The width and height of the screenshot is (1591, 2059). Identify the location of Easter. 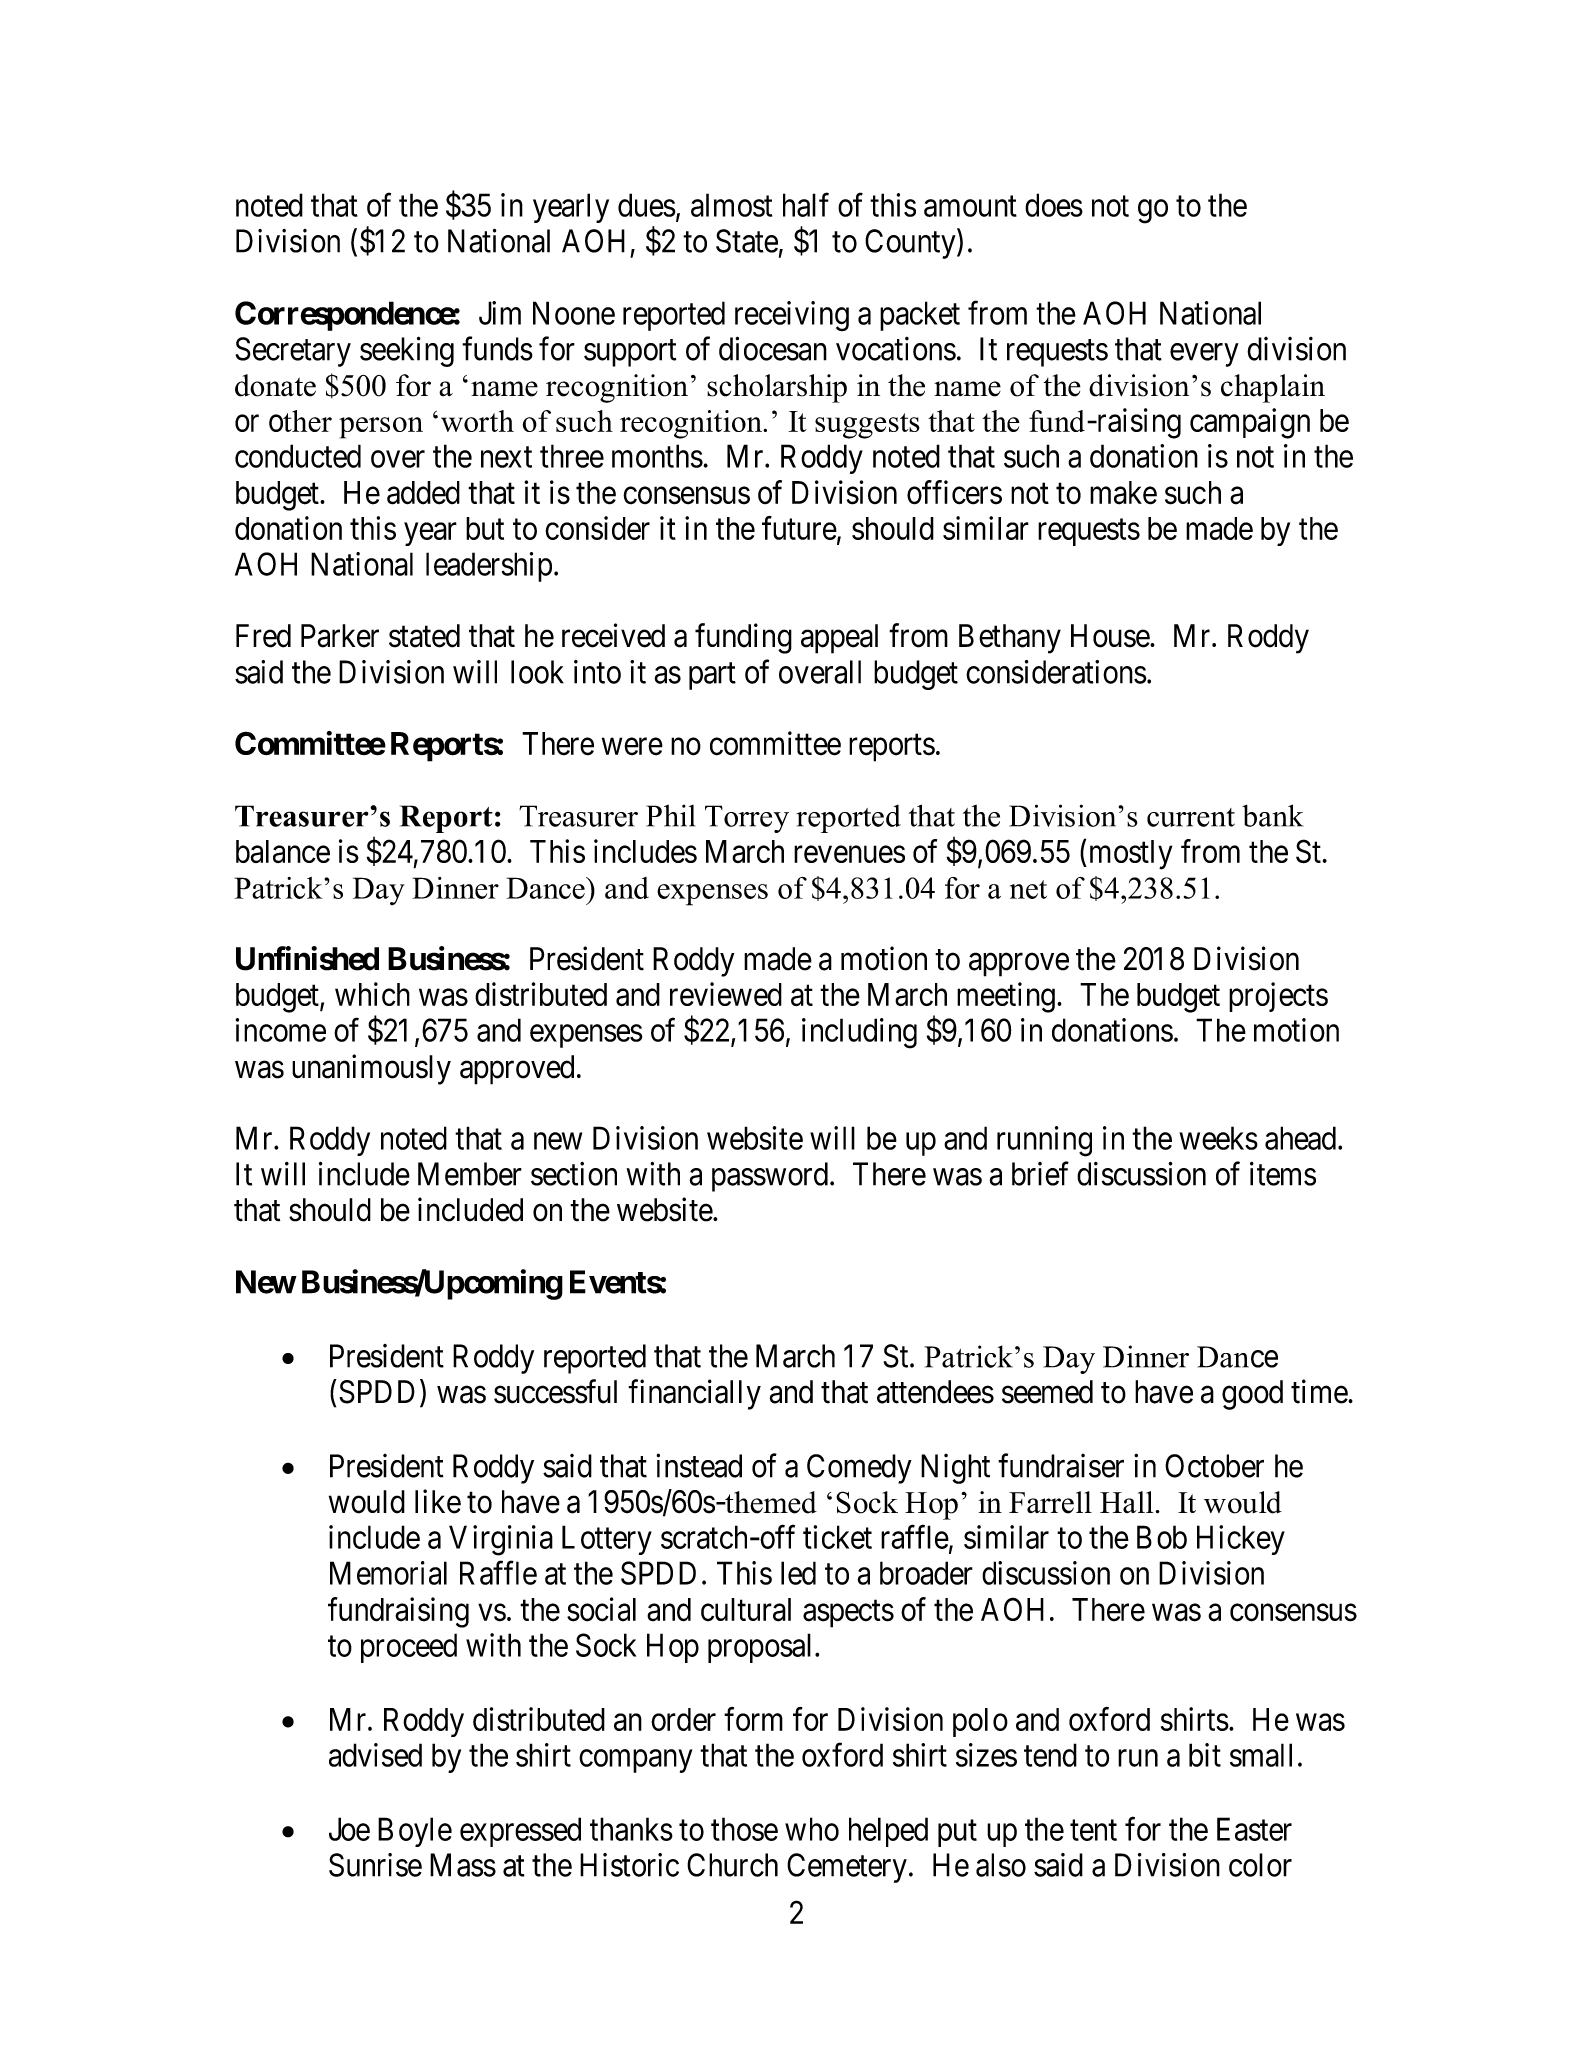
(1254, 1829).
